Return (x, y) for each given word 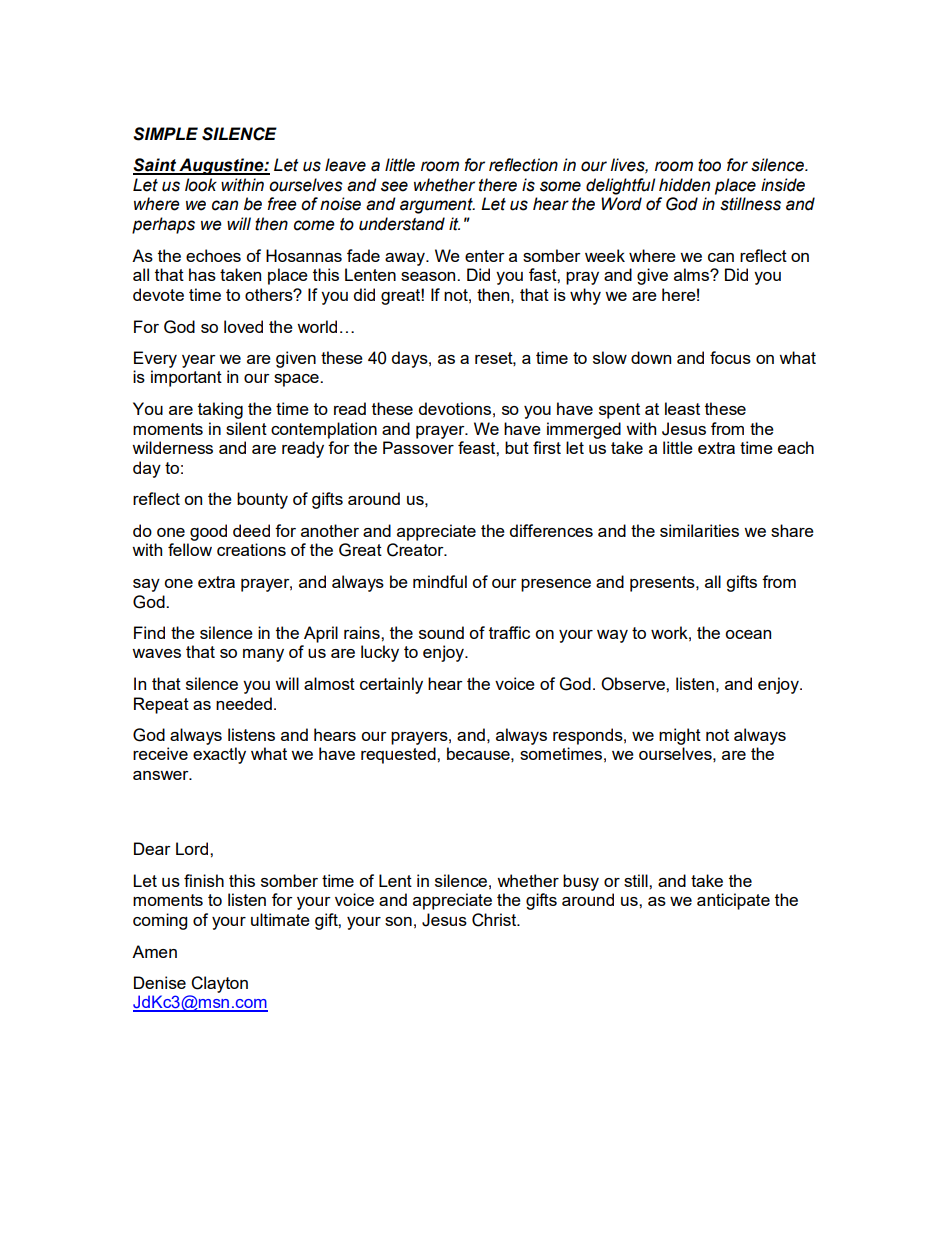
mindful (440, 581)
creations (251, 549)
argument (437, 206)
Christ (495, 920)
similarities (699, 530)
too (709, 165)
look (201, 185)
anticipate (733, 901)
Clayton (219, 984)
